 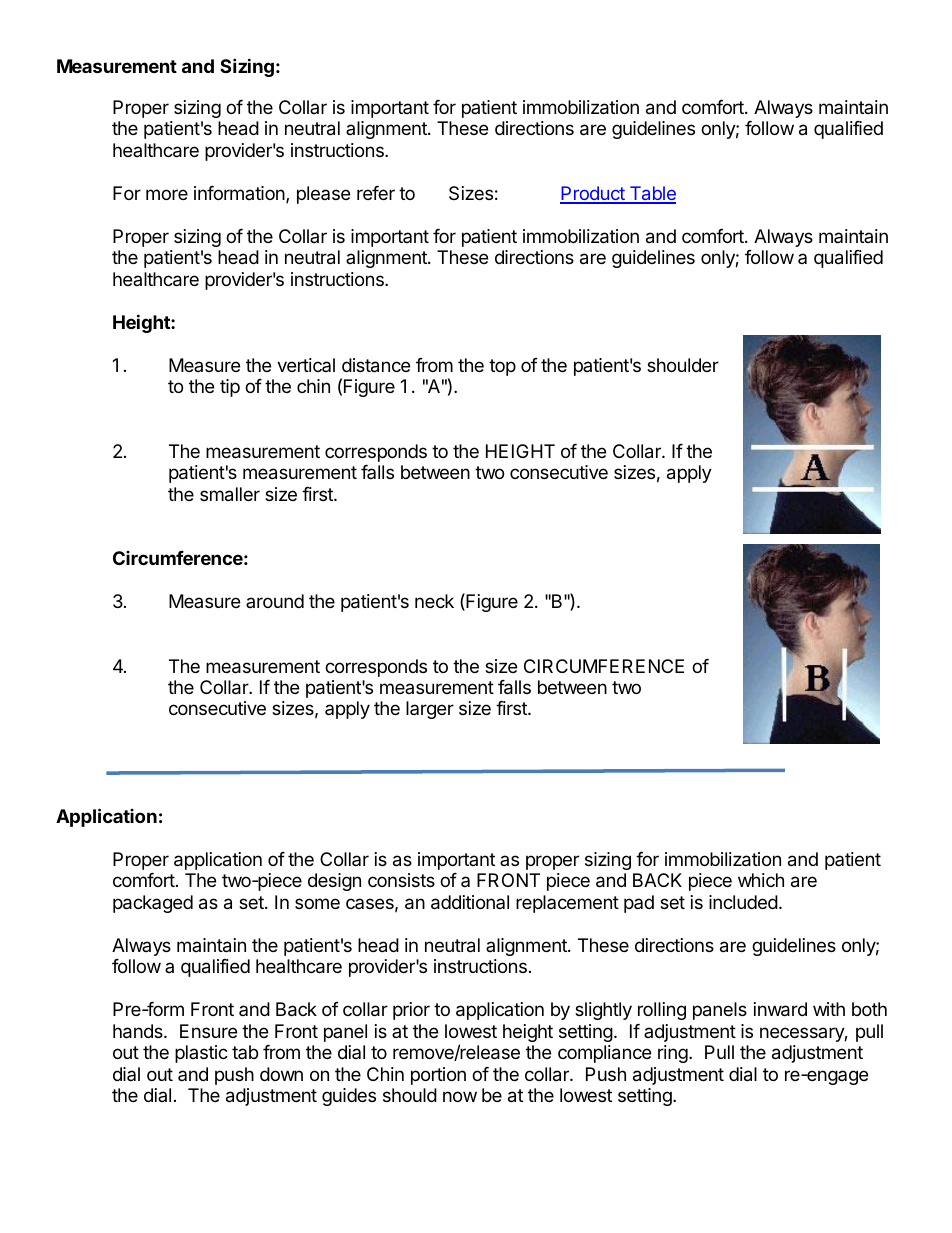 I want to click on Table, so click(x=651, y=194).
